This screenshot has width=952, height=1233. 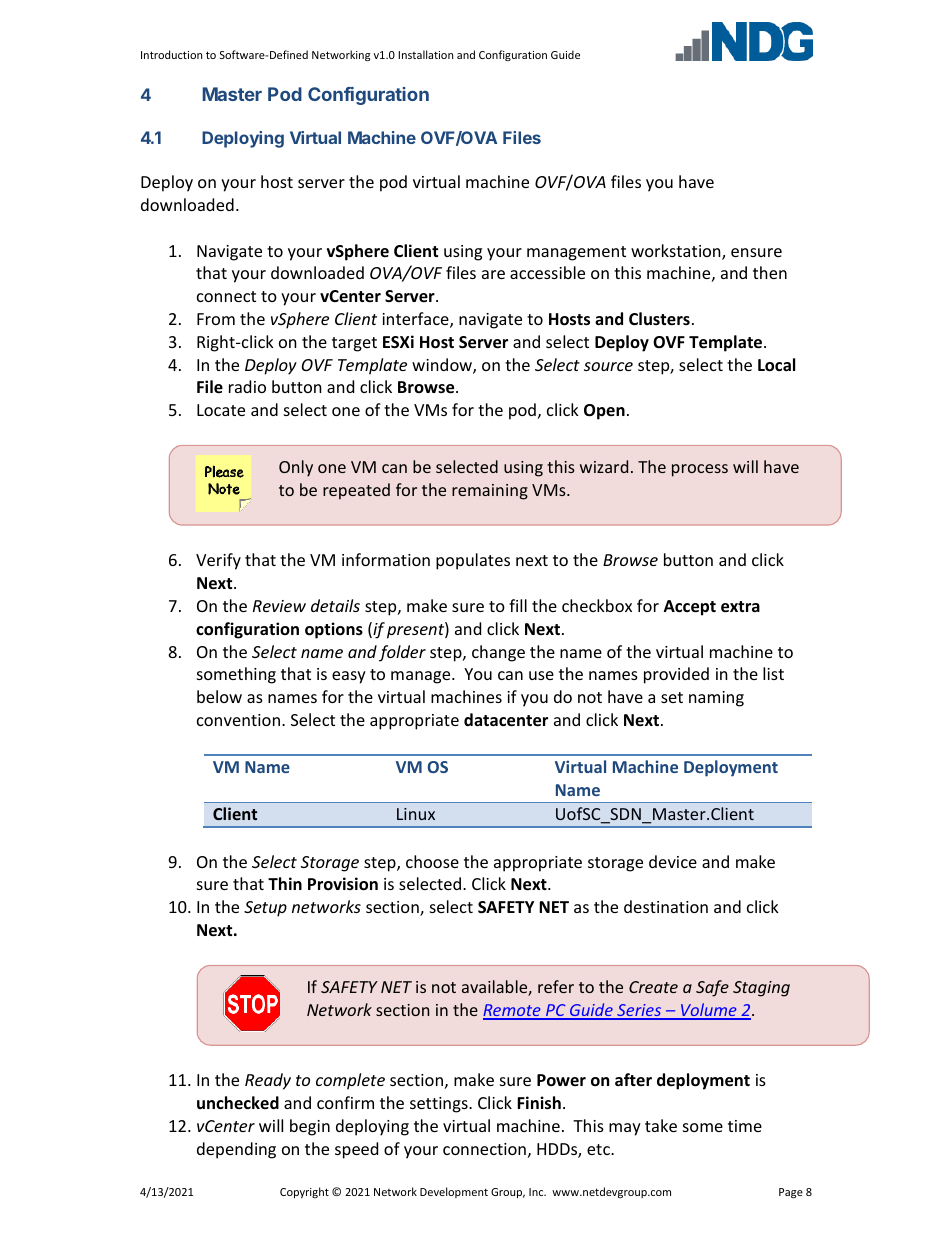 I want to click on radio, so click(x=247, y=386).
